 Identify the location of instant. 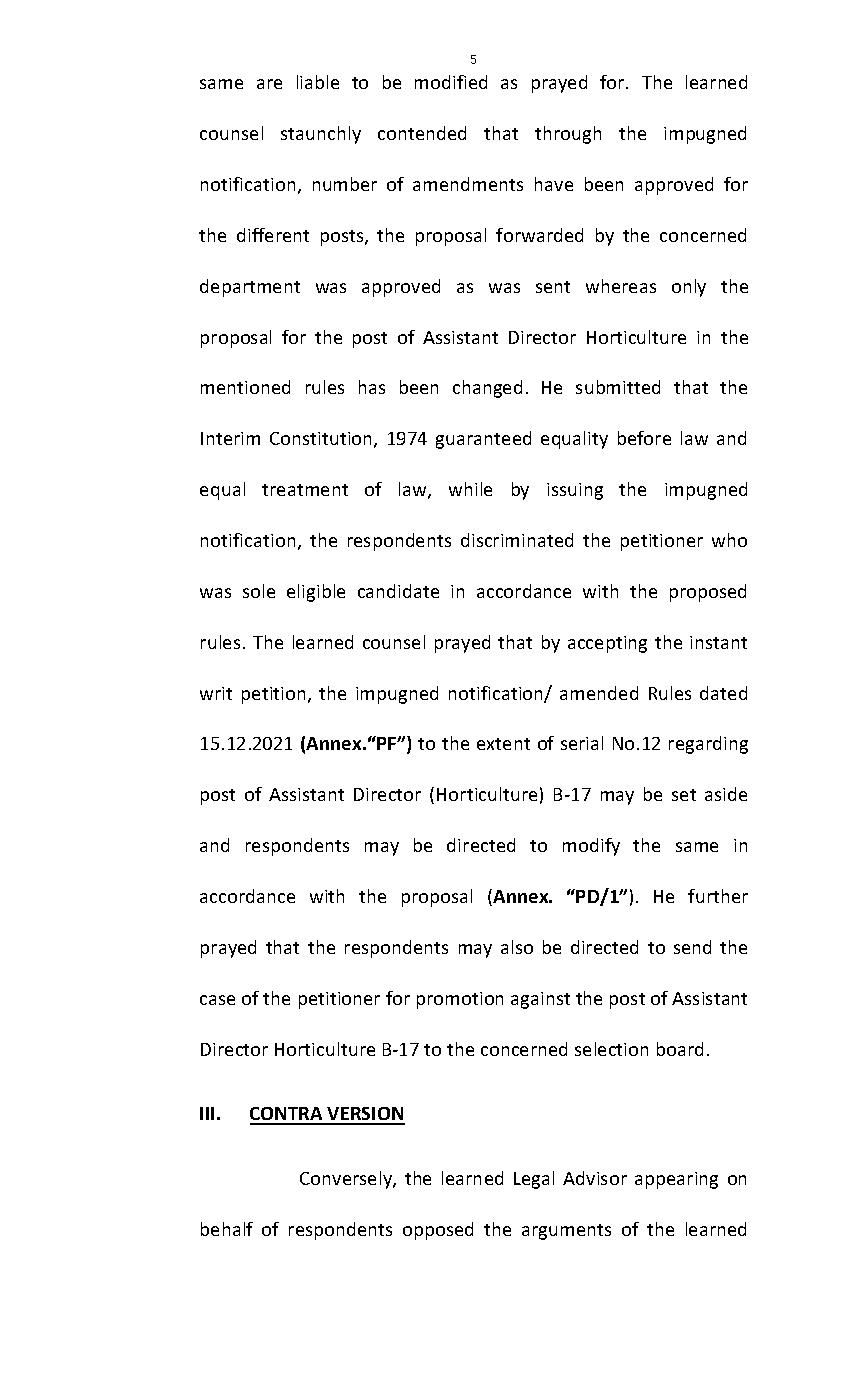
(718, 642).
